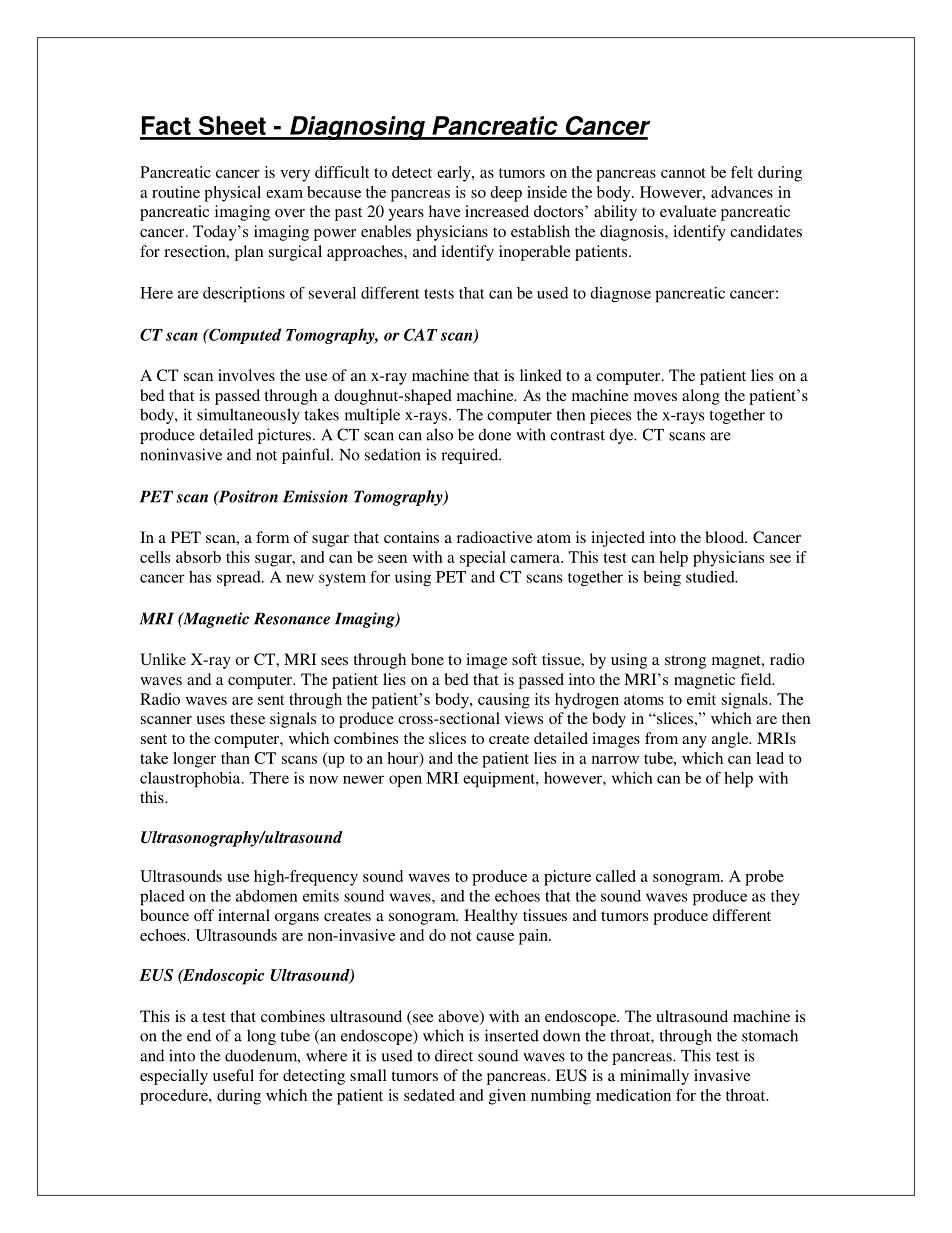 The width and height of the image is (952, 1233). I want to click on physical, so click(232, 194).
